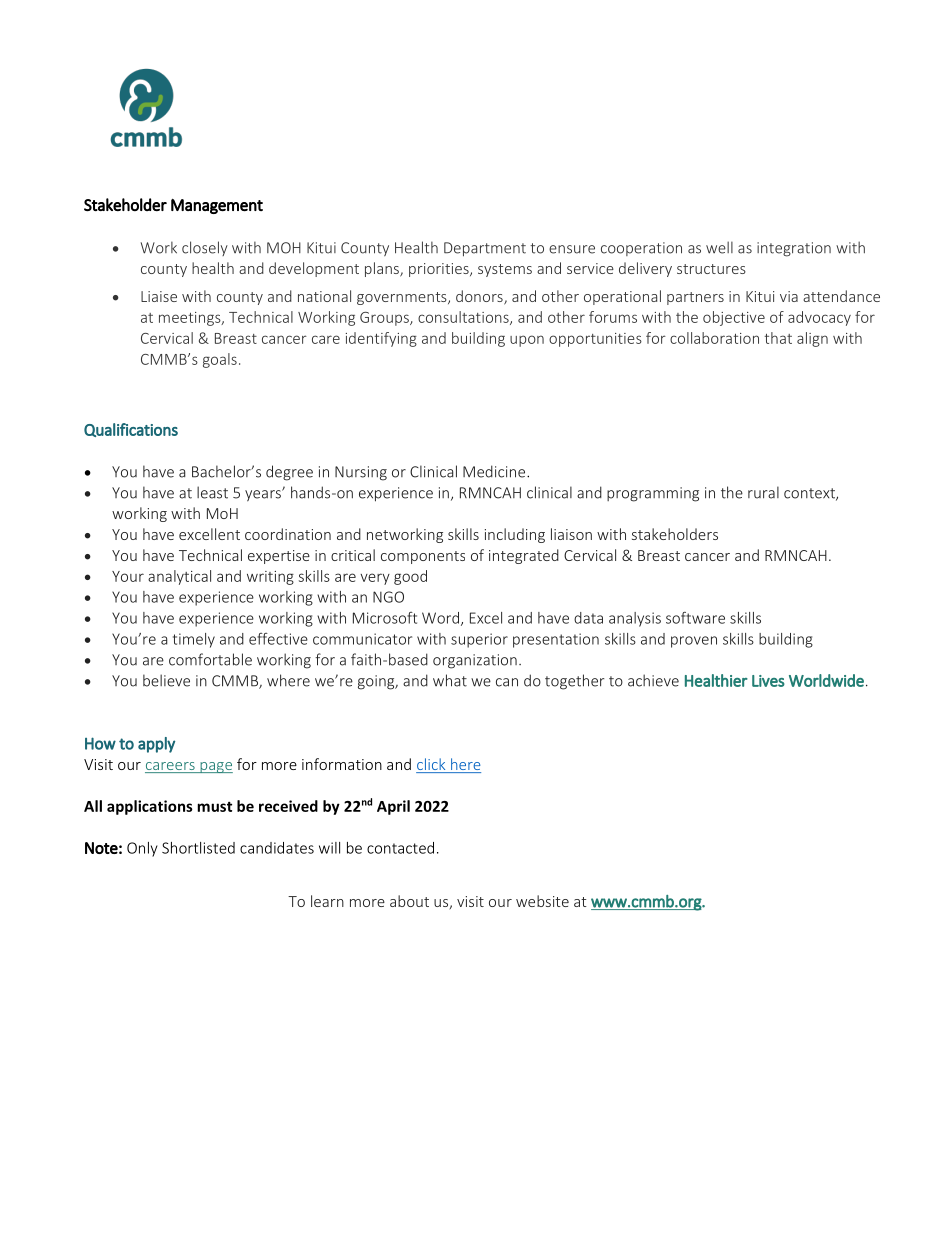 The image size is (952, 1233). What do you see at coordinates (210, 659) in the document?
I see `comfortable` at bounding box center [210, 659].
